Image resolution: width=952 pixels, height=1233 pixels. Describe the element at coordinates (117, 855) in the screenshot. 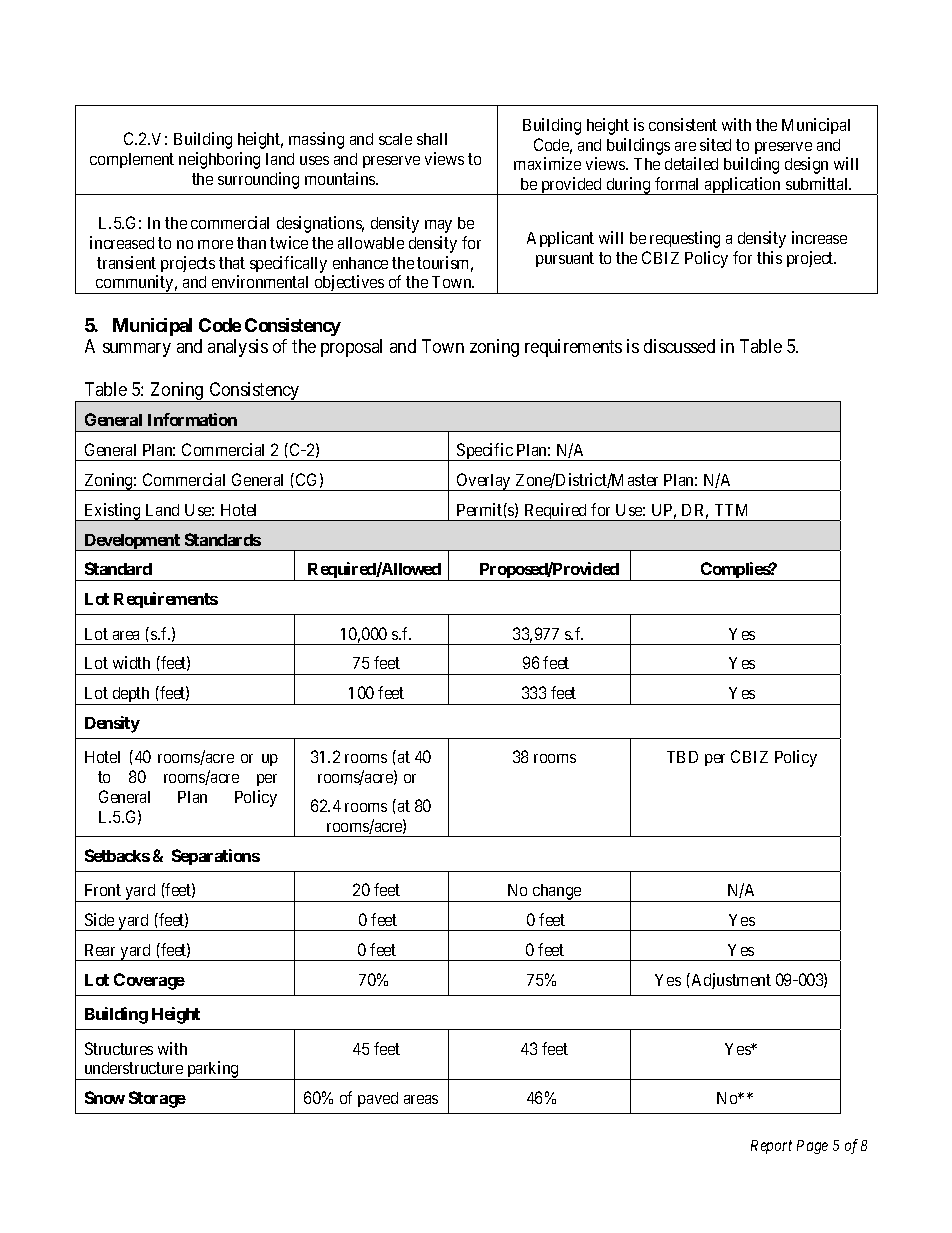

I see `Setbacks` at that location.
